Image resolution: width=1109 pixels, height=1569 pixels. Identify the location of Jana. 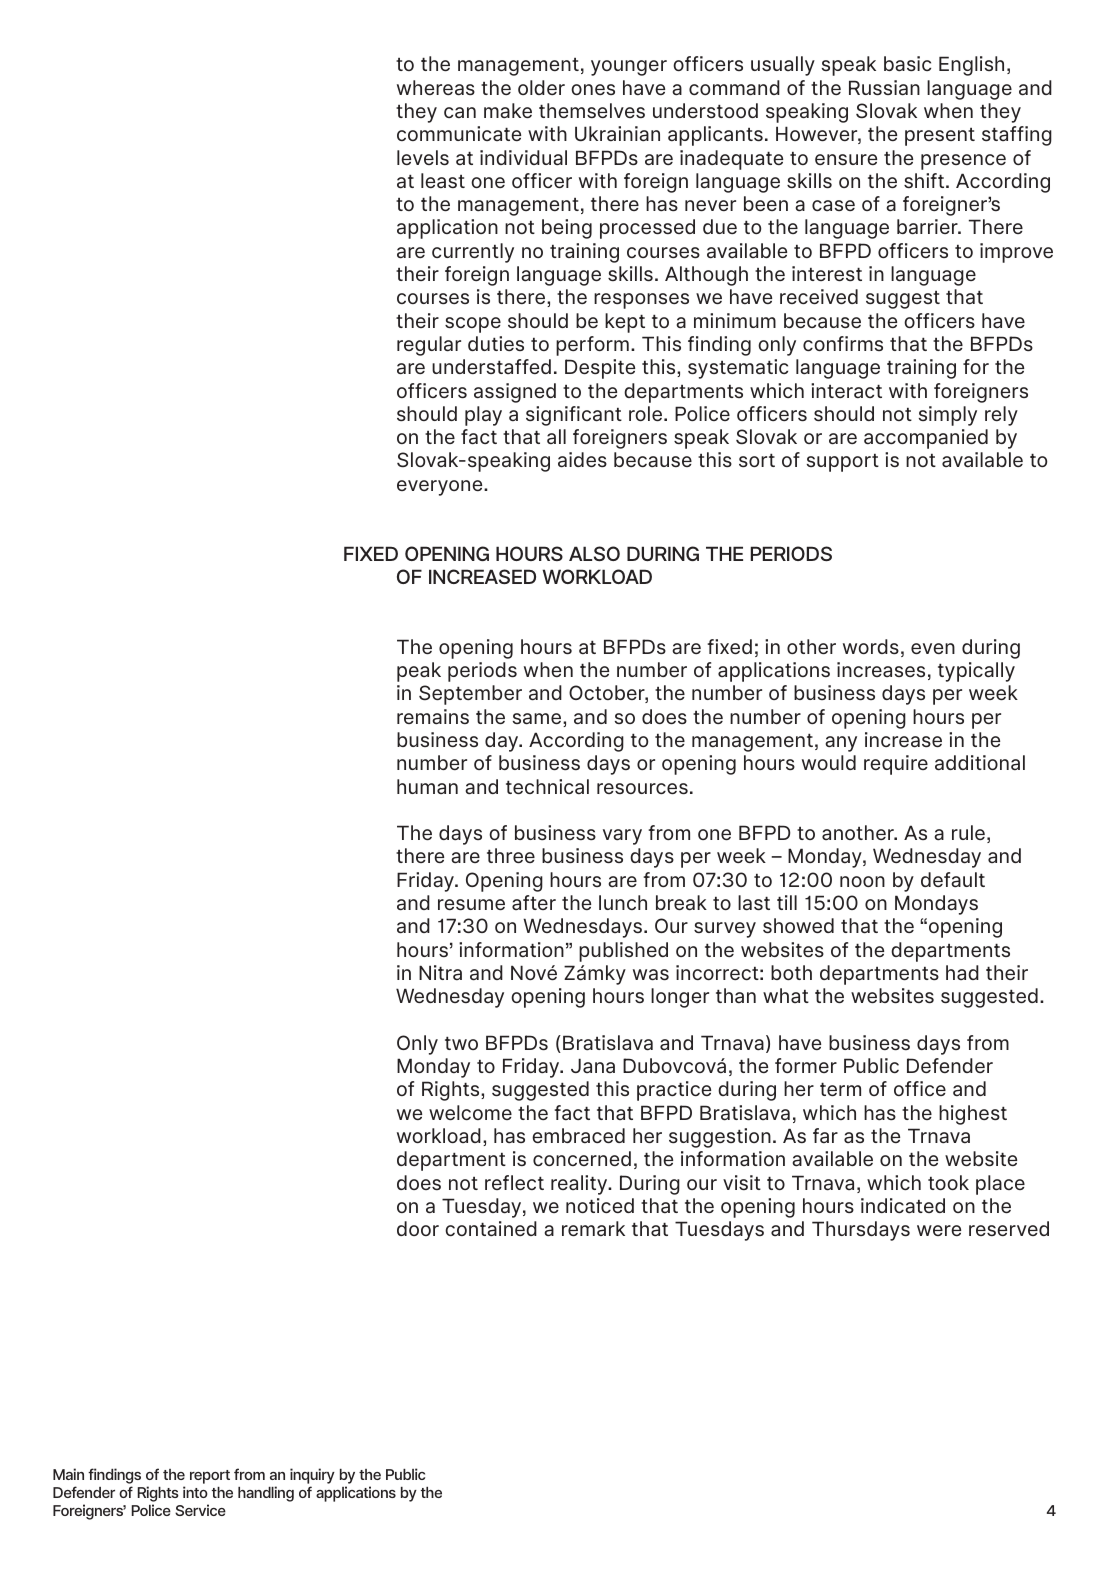
(593, 1065).
